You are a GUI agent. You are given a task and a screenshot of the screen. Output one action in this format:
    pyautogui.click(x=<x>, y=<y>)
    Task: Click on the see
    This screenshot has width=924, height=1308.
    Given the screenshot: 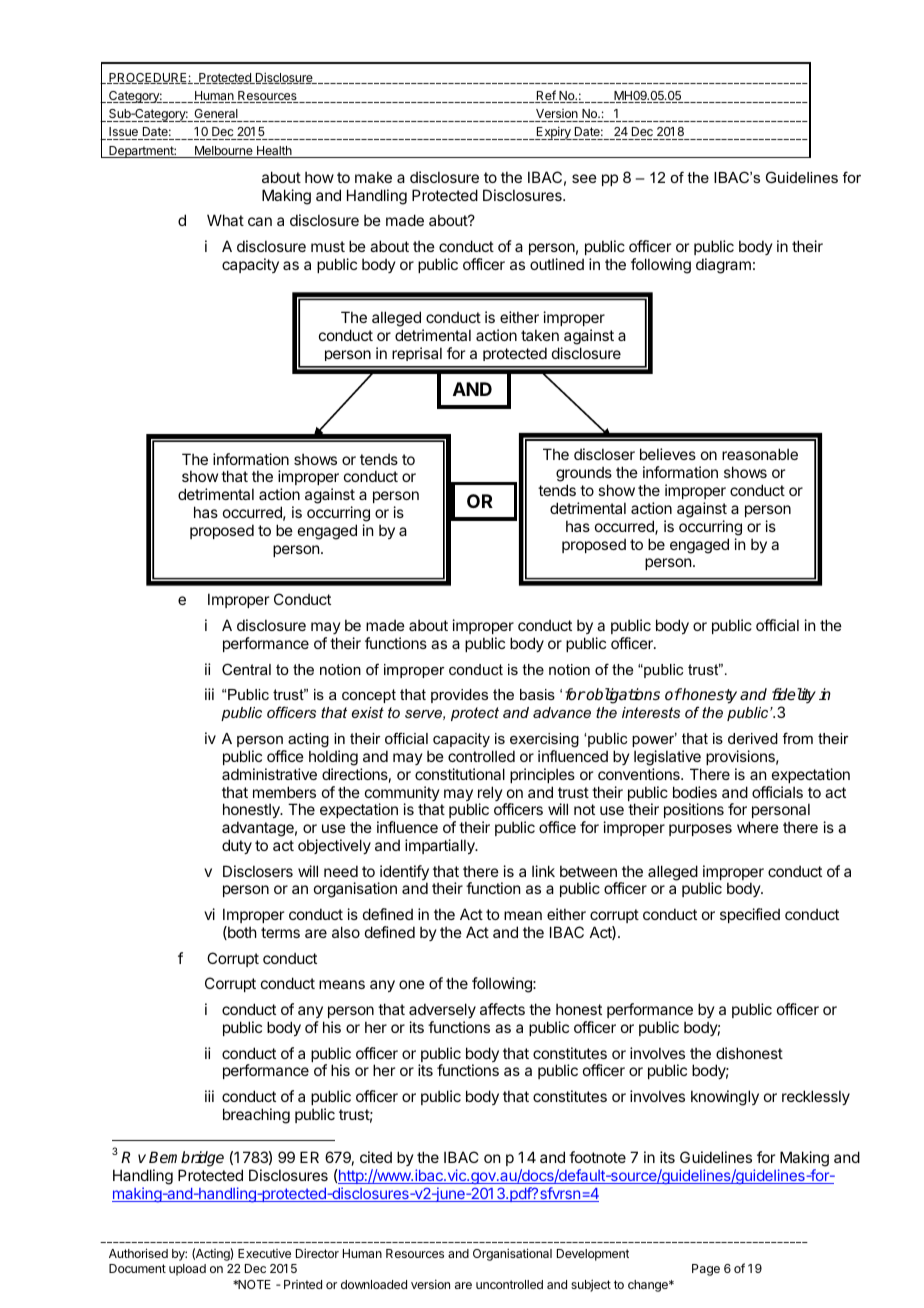 What is the action you would take?
    pyautogui.click(x=584, y=178)
